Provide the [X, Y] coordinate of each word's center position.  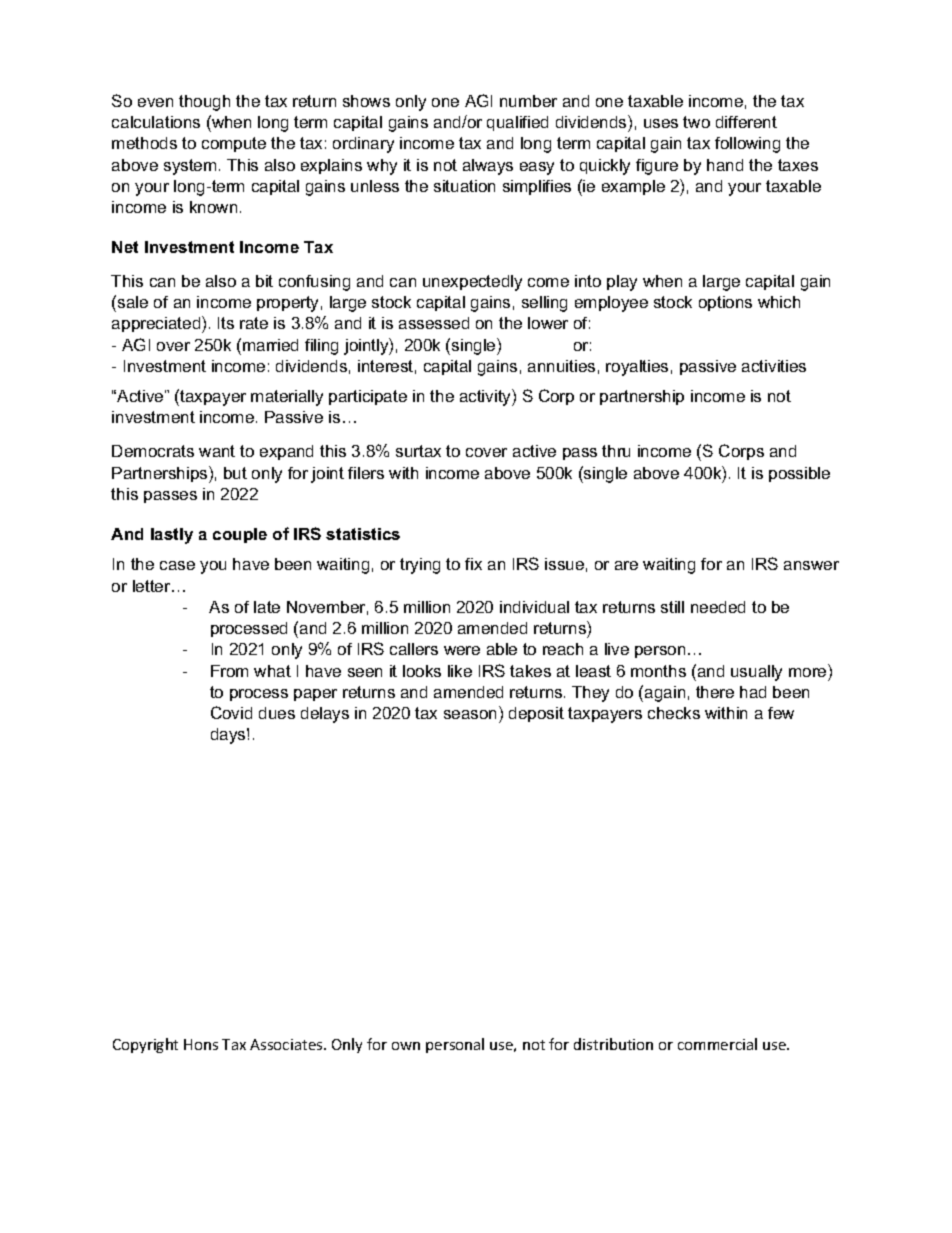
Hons [201, 1044]
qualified [517, 123]
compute [234, 144]
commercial [717, 1044]
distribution [613, 1044]
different [746, 122]
